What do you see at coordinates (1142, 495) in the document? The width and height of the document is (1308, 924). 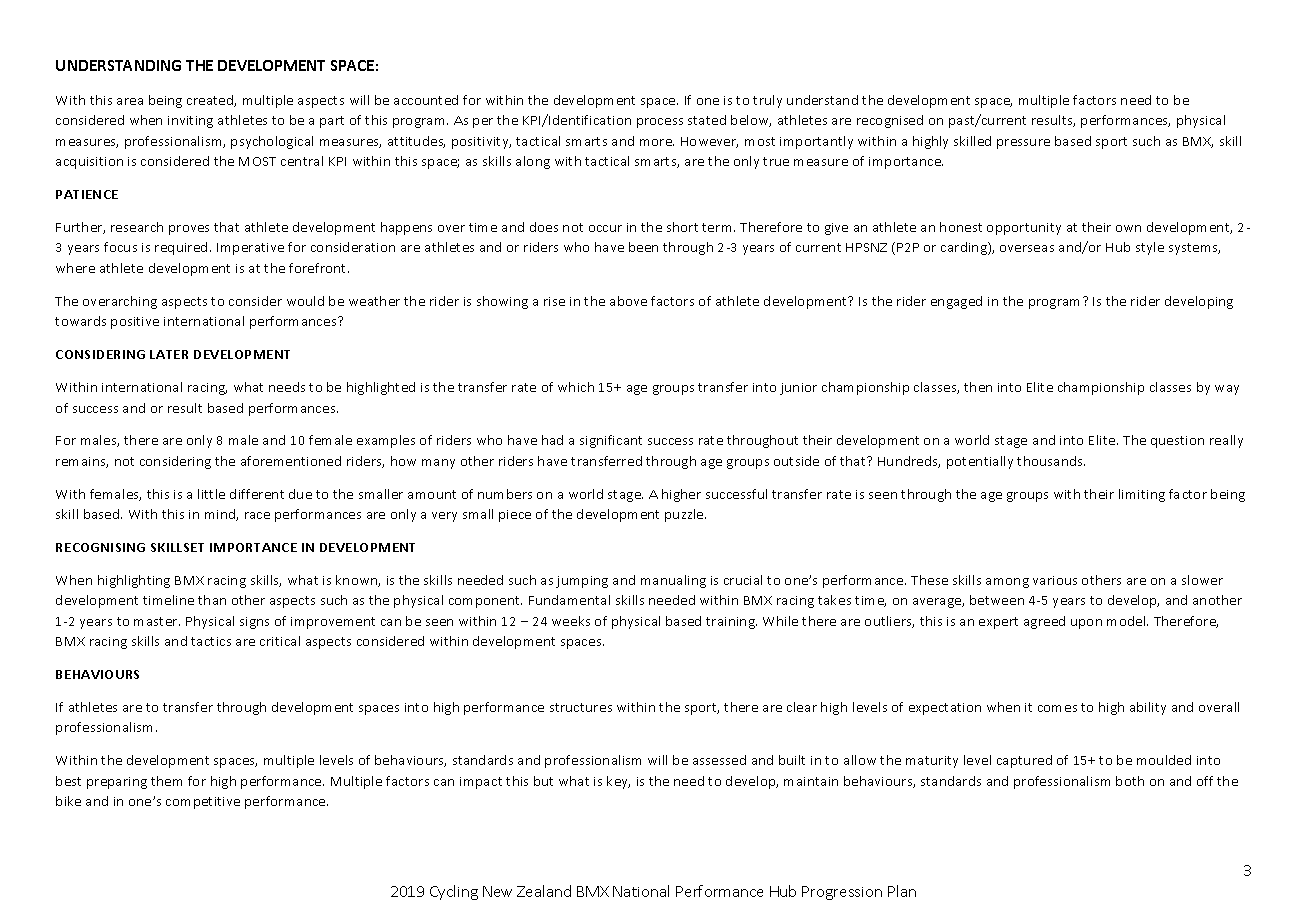 I see `limiting` at bounding box center [1142, 495].
